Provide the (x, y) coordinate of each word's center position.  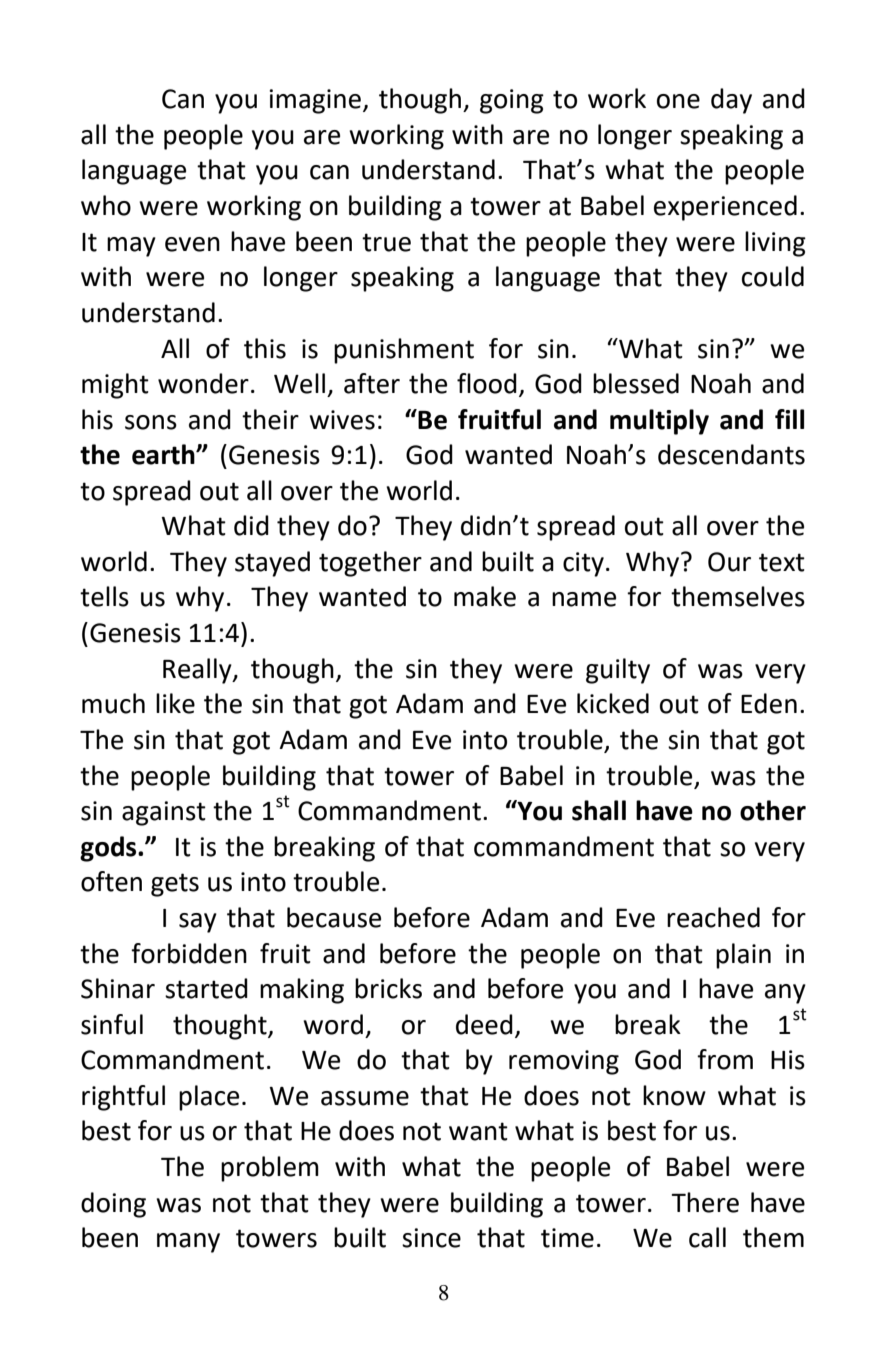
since (431, 1238)
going (512, 101)
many (188, 1243)
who (106, 205)
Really (198, 671)
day (731, 101)
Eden (769, 703)
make (485, 596)
